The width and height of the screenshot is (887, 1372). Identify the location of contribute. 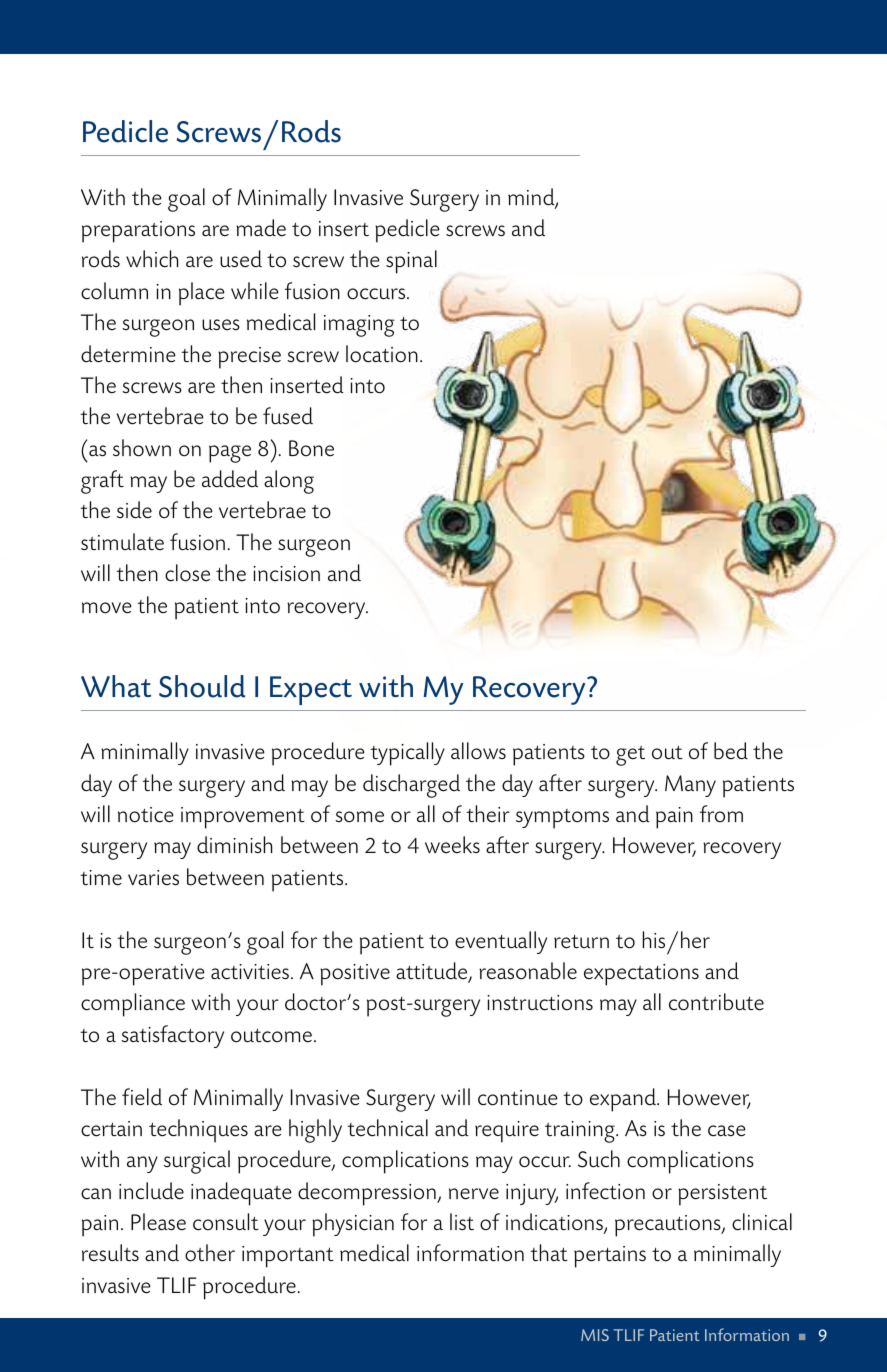
(716, 1002).
